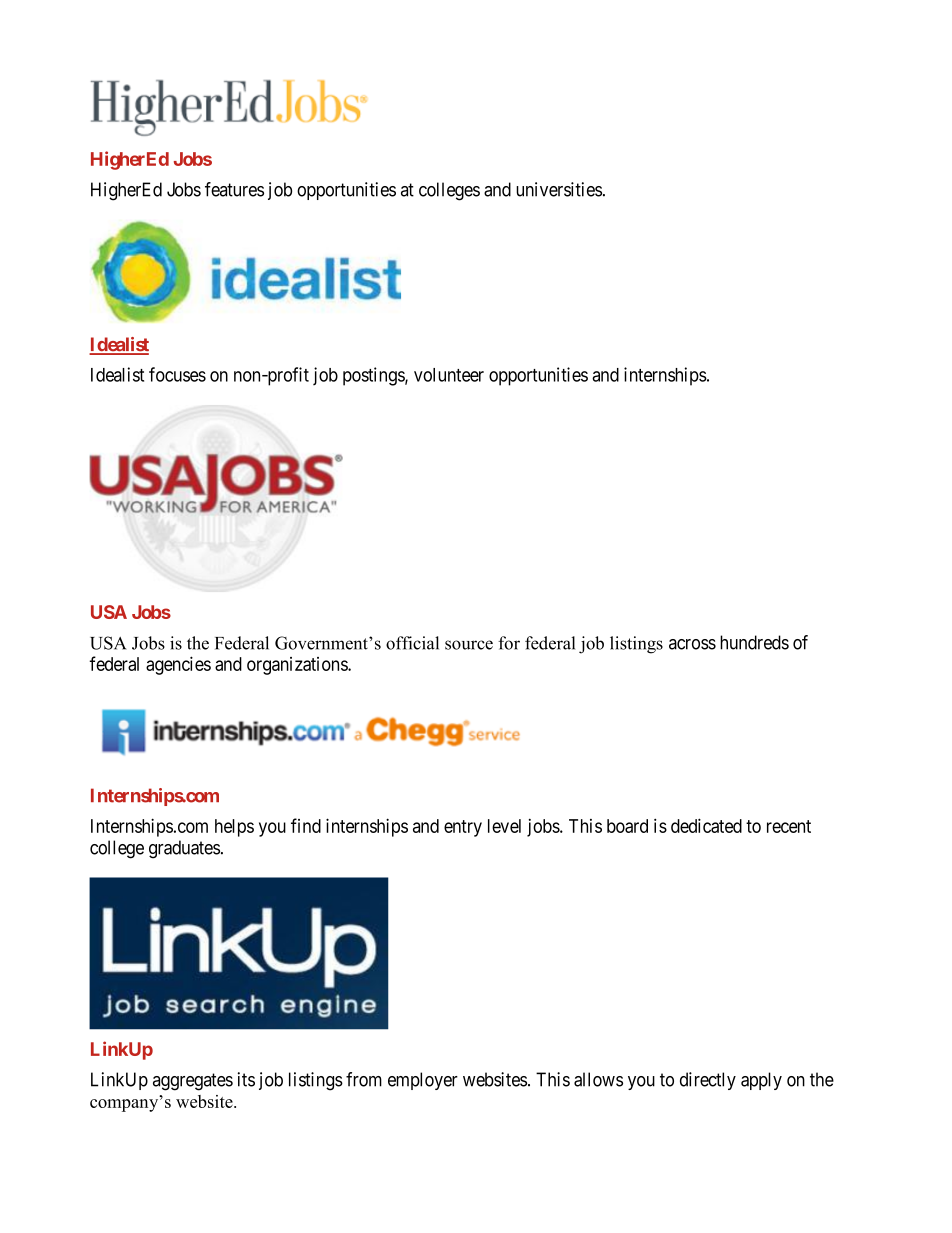 The width and height of the screenshot is (952, 1233). What do you see at coordinates (177, 374) in the screenshot?
I see `focuses` at bounding box center [177, 374].
